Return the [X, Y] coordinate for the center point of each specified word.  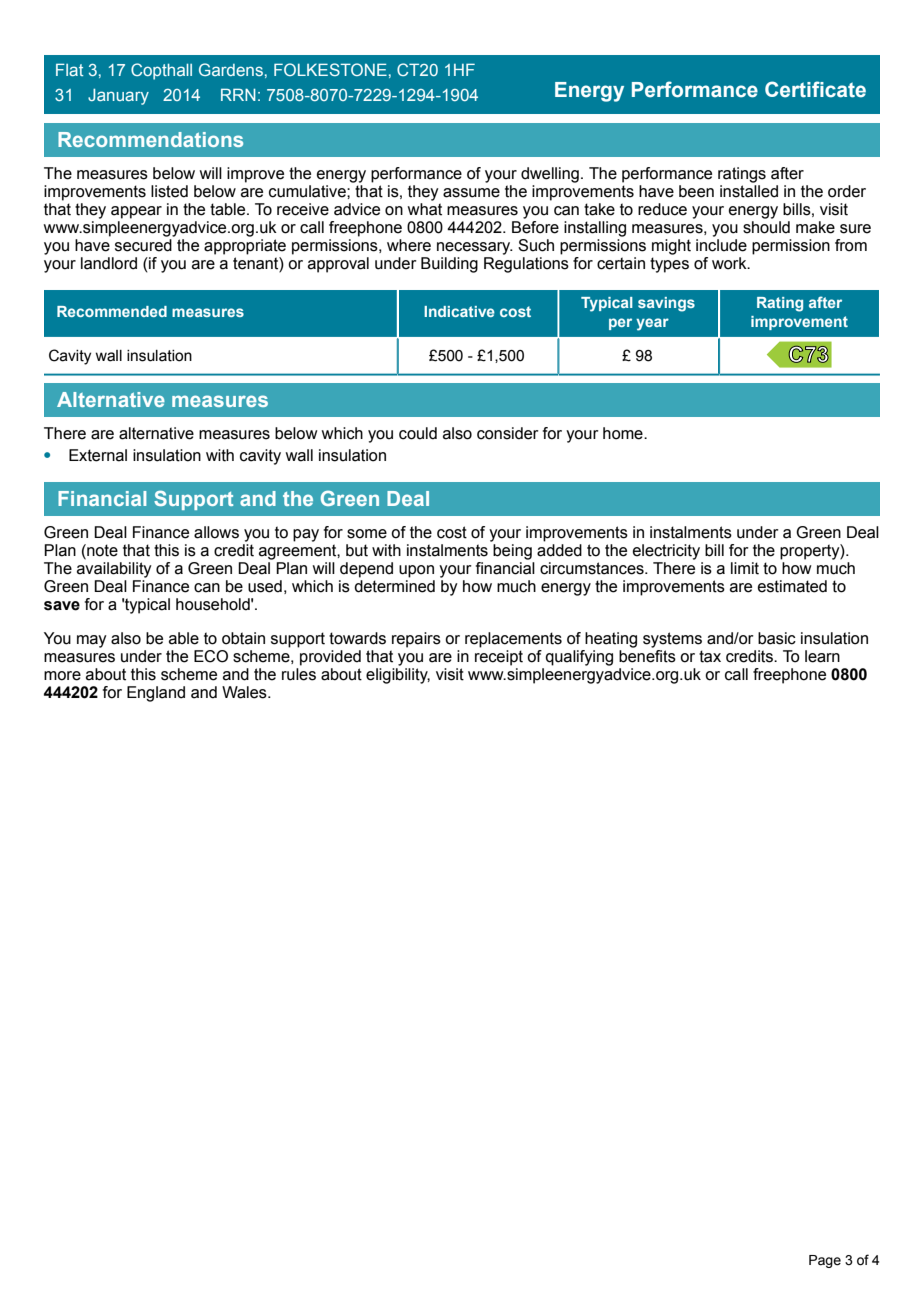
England [156, 694]
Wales [245, 692]
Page [825, 1261]
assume [471, 193]
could [418, 433]
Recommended [112, 311]
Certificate [815, 89]
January [118, 97]
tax [710, 656]
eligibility [398, 676]
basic [777, 638]
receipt [499, 658]
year [652, 324]
